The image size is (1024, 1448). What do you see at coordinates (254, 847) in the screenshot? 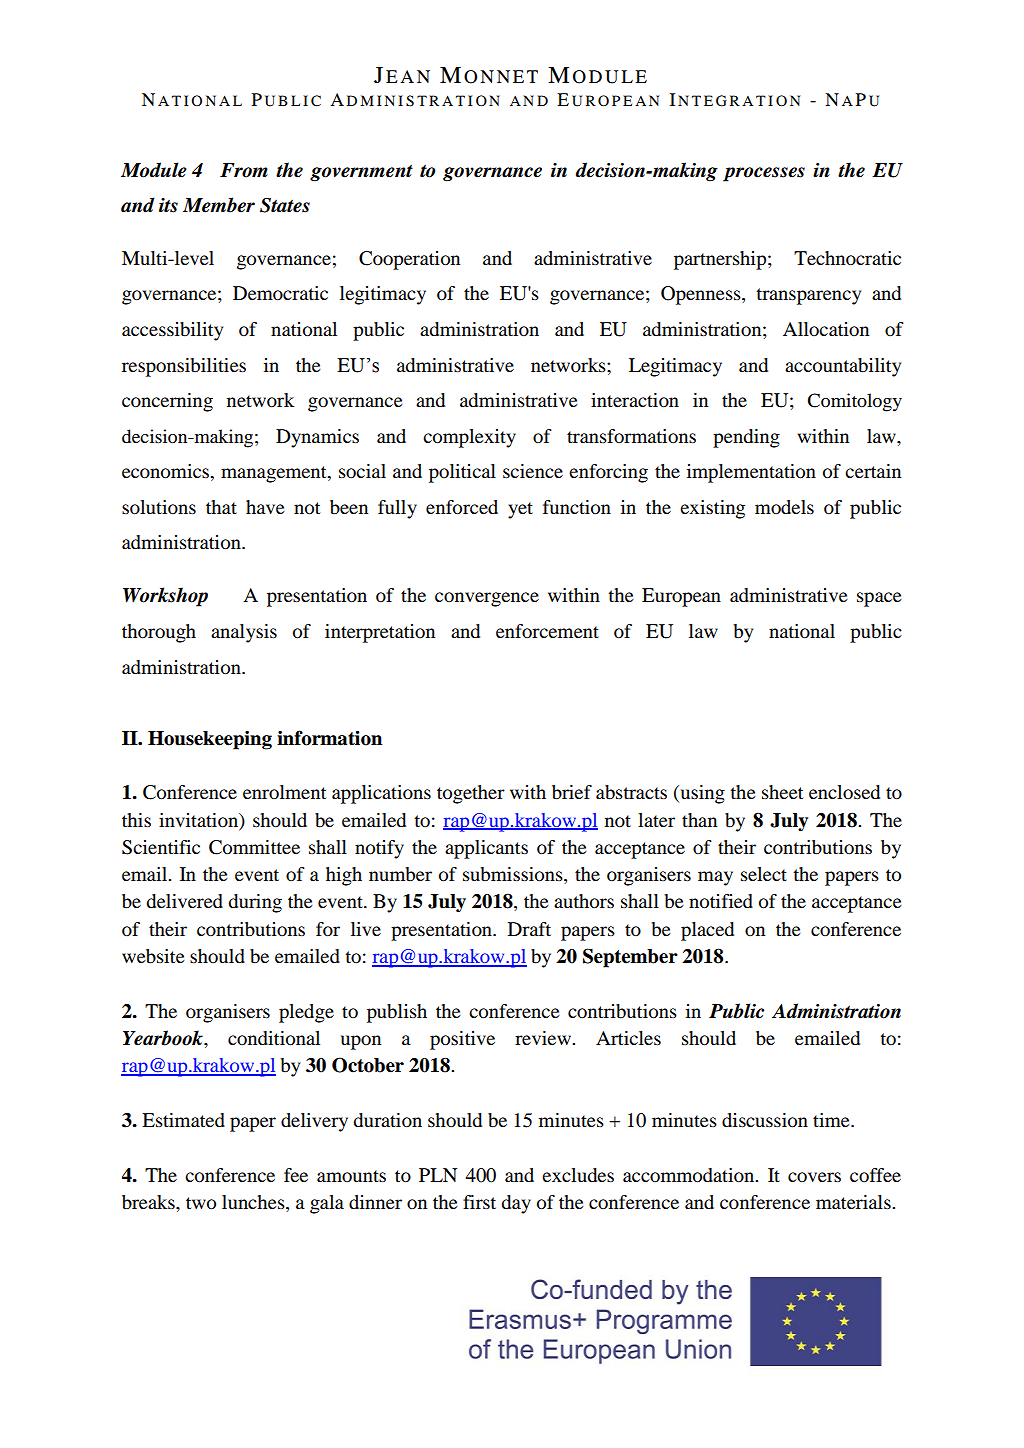
I see `Committee` at bounding box center [254, 847].
